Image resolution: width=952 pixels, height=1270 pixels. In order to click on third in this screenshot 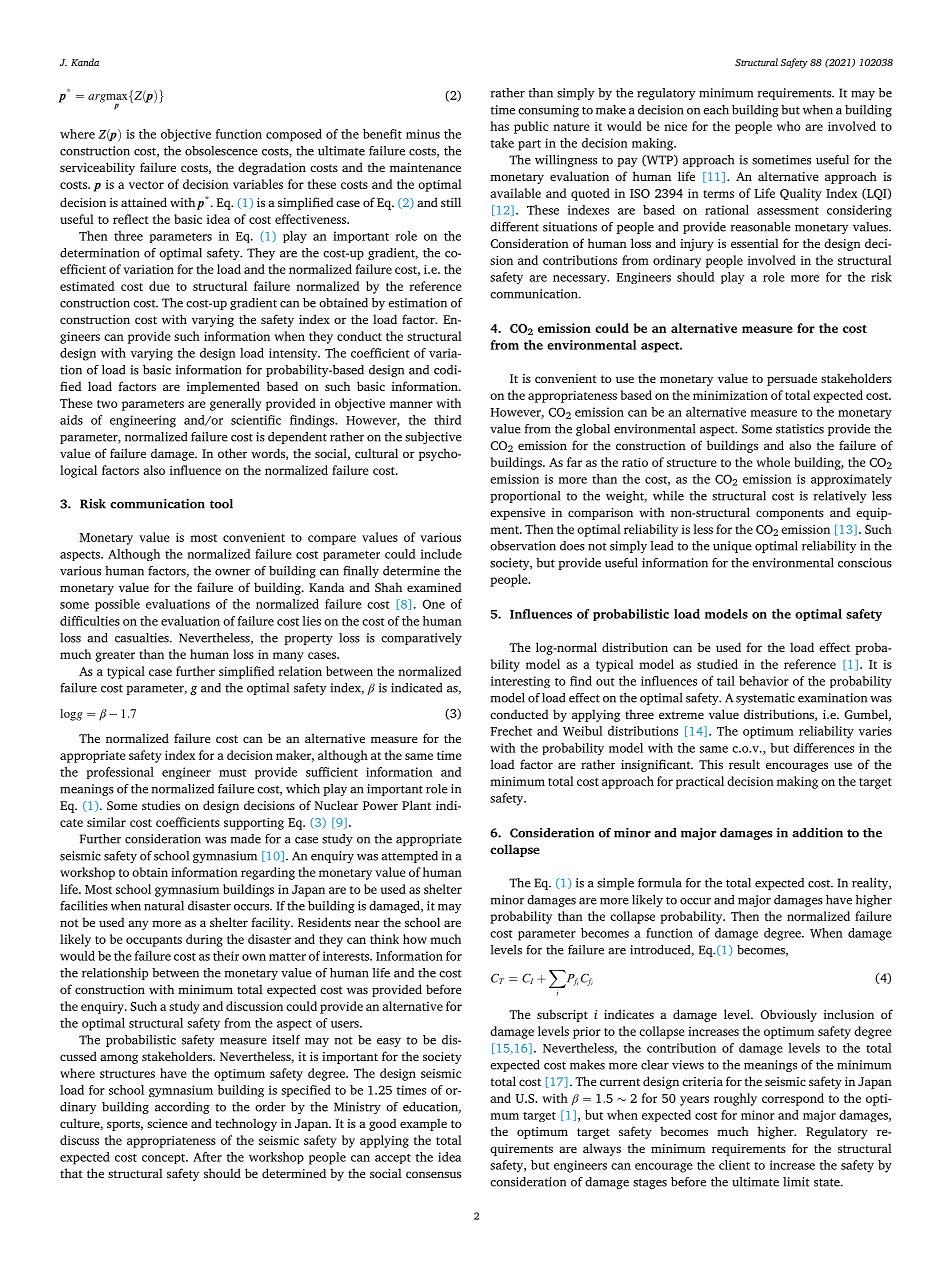, I will do `click(447, 420)`.
